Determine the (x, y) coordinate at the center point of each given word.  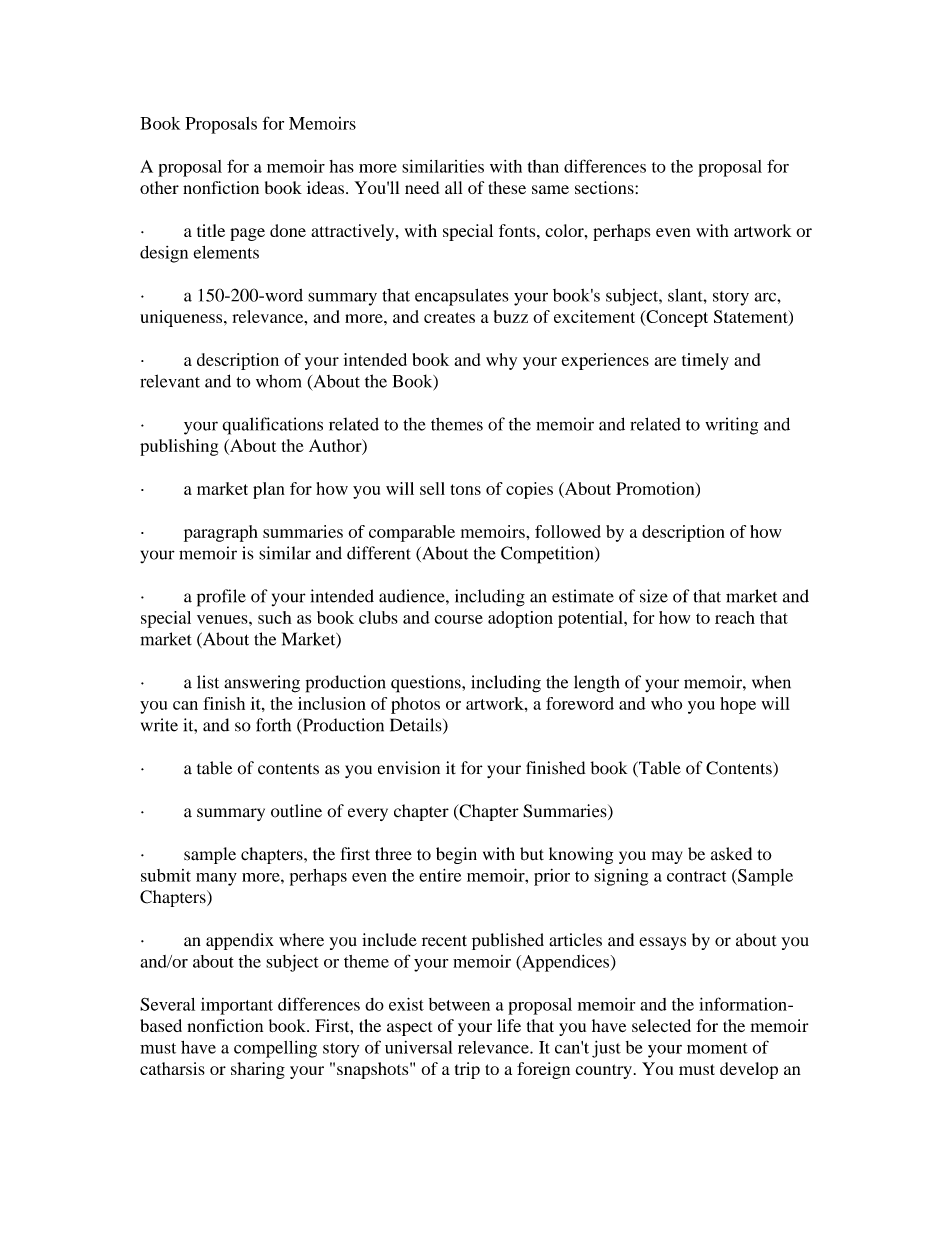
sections (605, 187)
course (459, 619)
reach (735, 617)
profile (221, 598)
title (211, 230)
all (453, 187)
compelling (275, 1049)
